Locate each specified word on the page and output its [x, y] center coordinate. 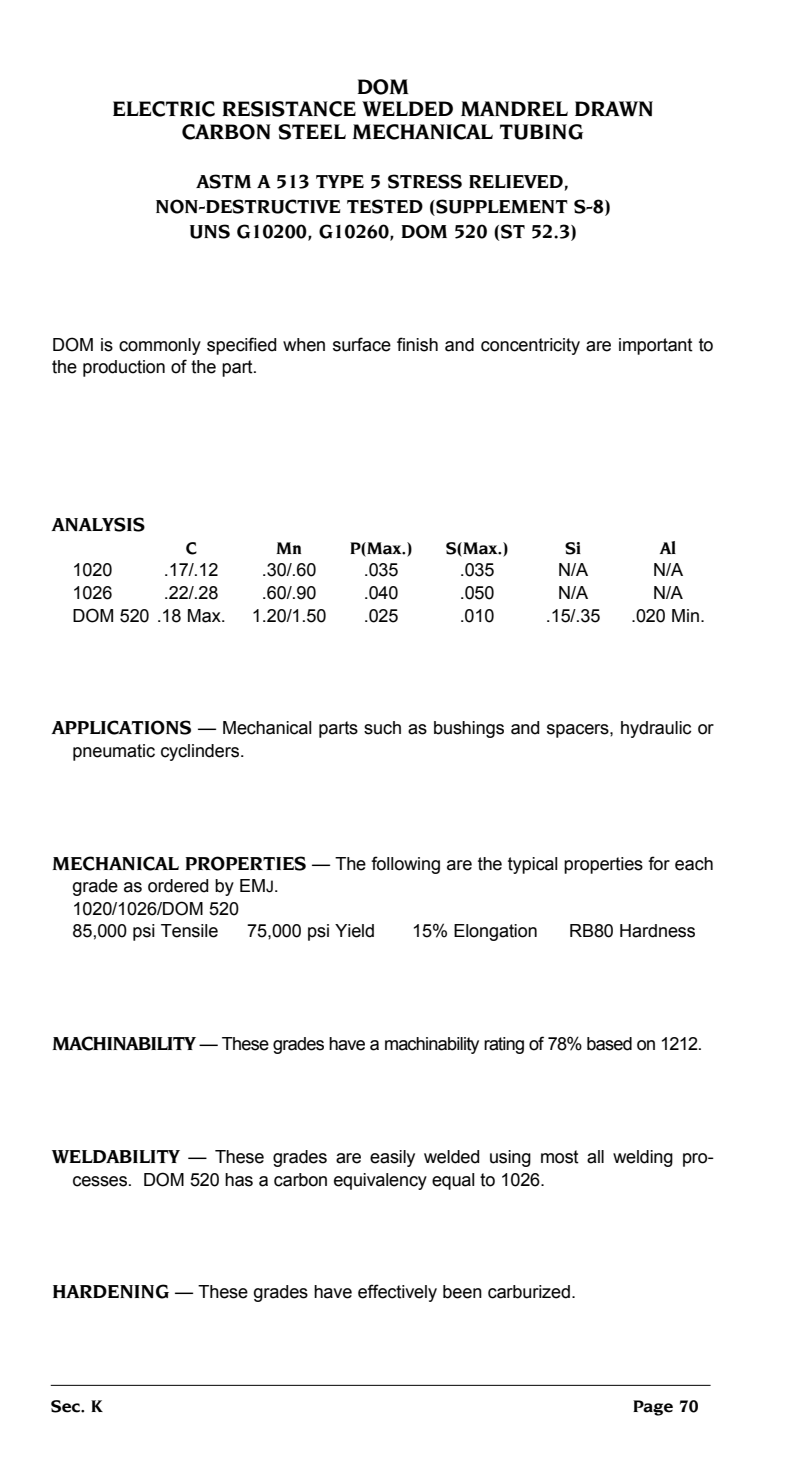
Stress [425, 181]
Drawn [614, 108]
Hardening [111, 1291]
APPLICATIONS [121, 727]
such [382, 728]
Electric [164, 109]
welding [643, 1158]
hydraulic [656, 729]
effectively [397, 1293]
